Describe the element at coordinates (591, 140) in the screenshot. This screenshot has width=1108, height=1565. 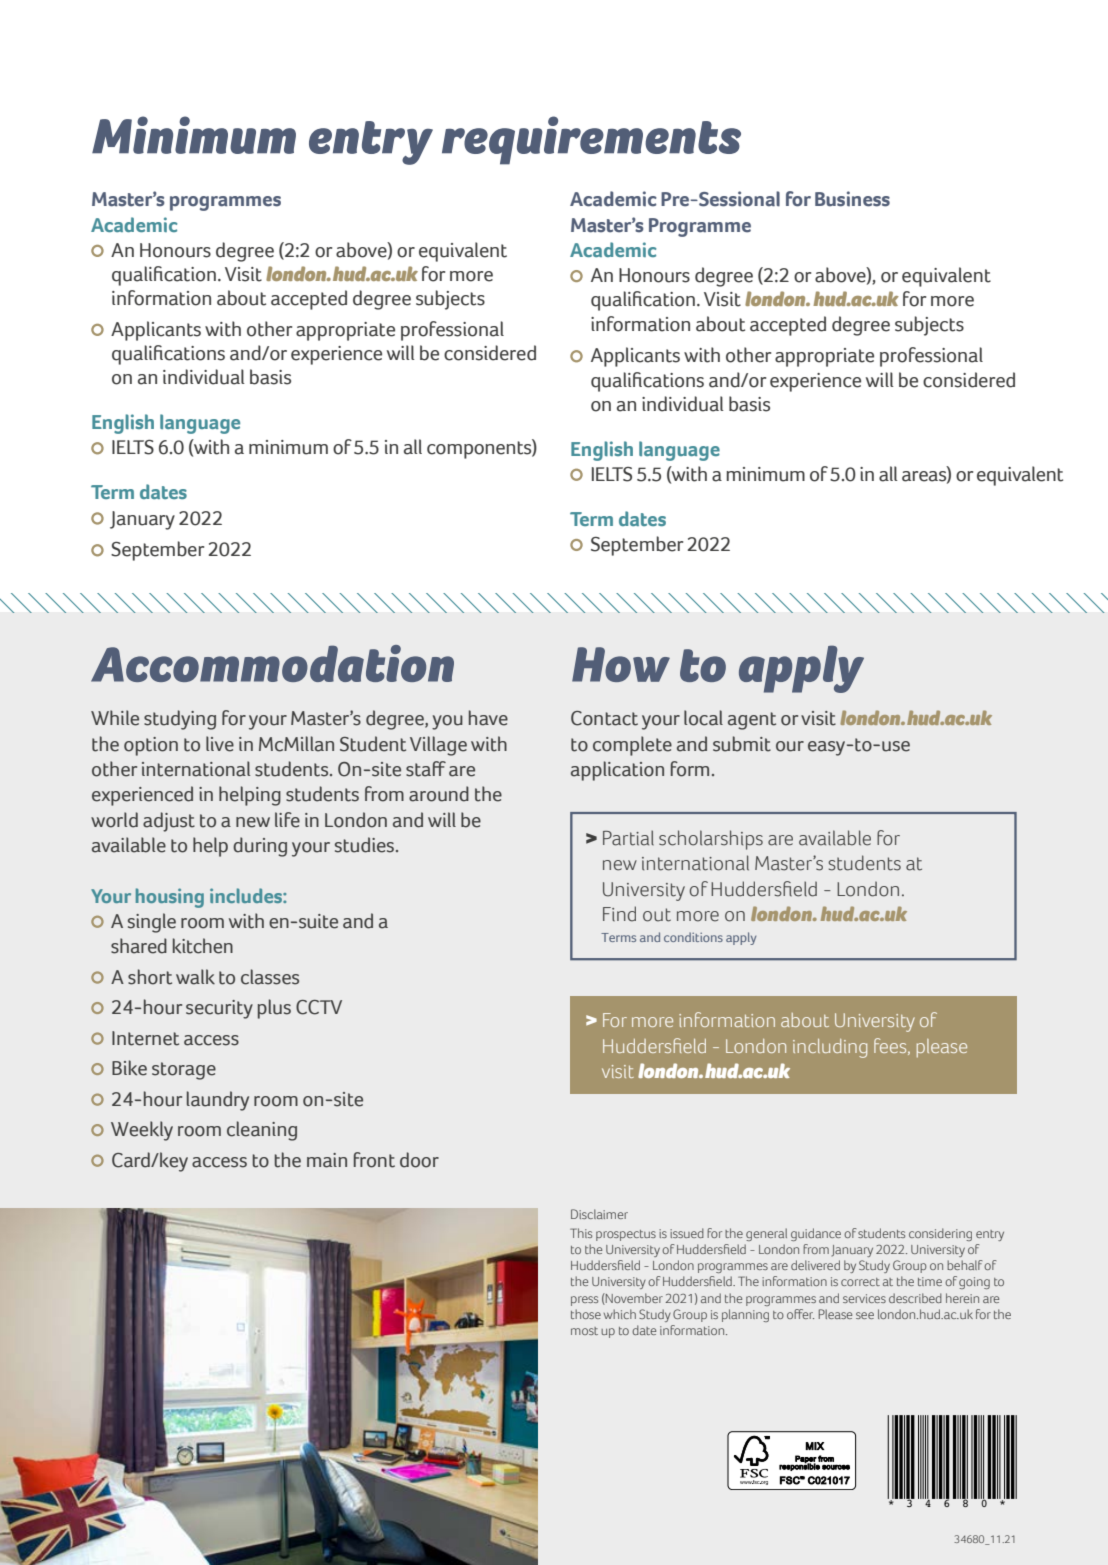
I see `requirements` at that location.
